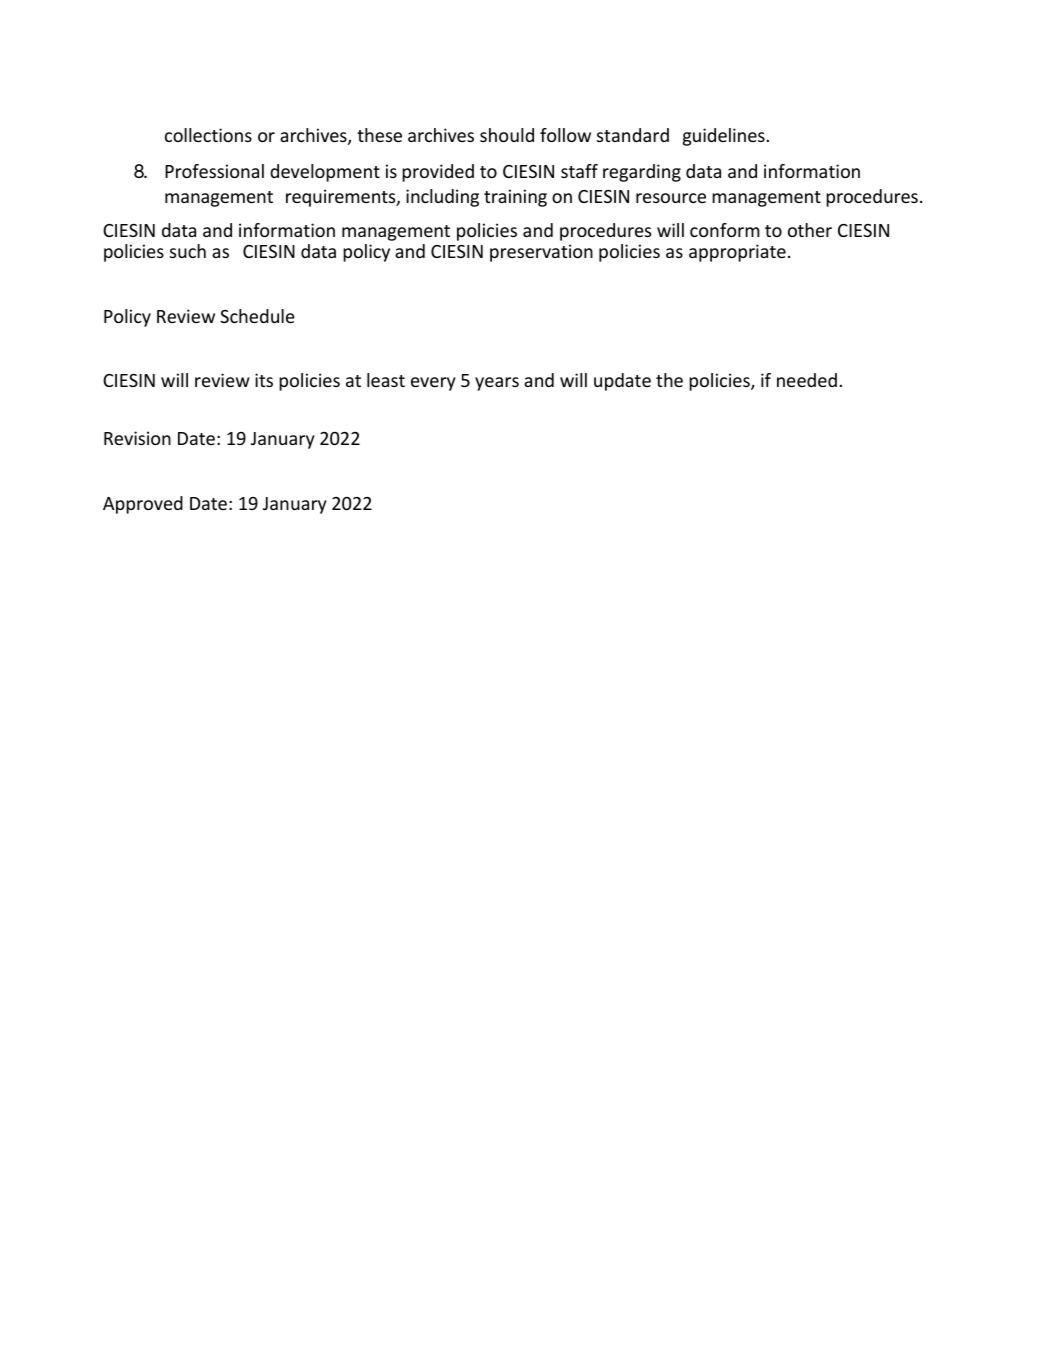  I want to click on needed, so click(807, 380).
